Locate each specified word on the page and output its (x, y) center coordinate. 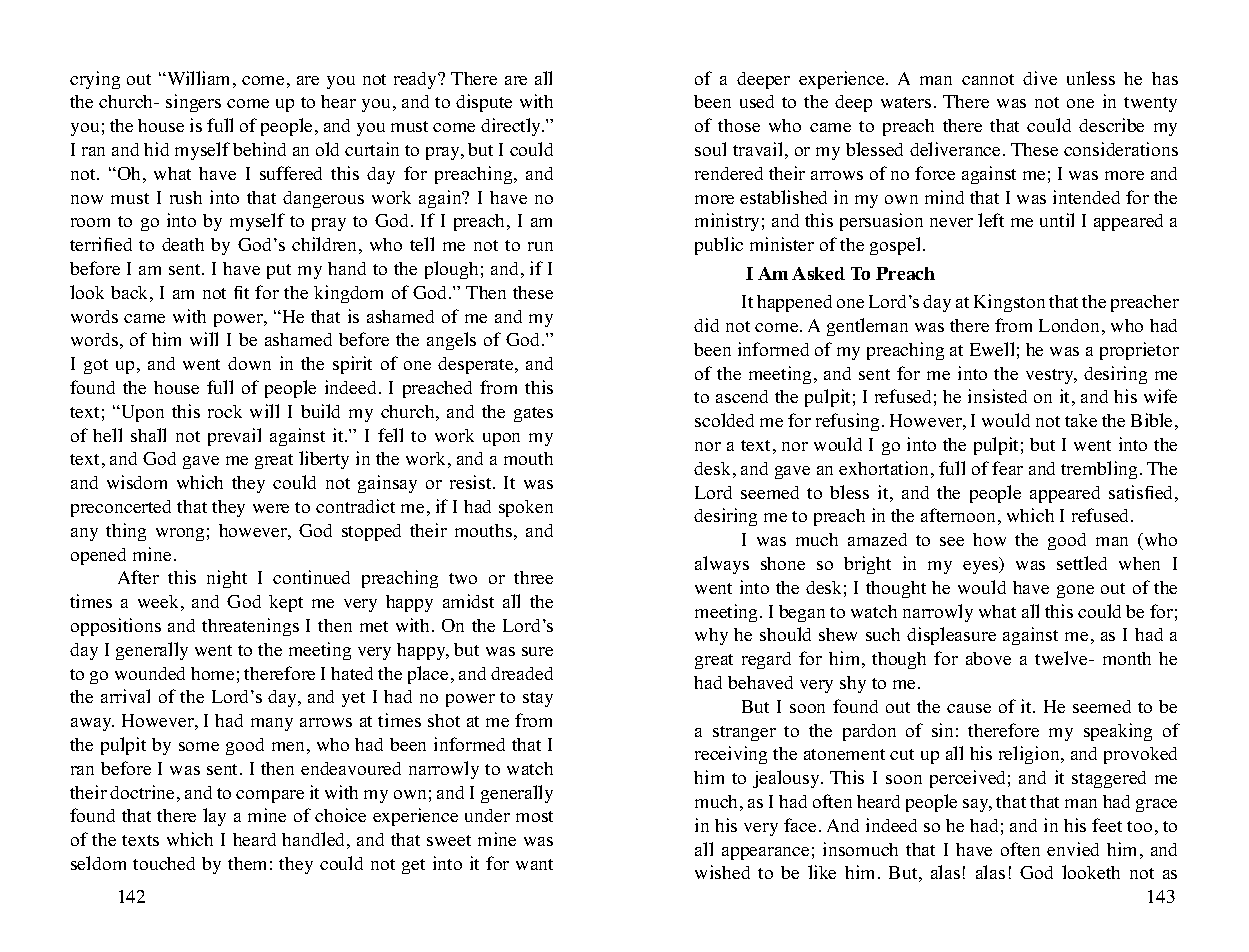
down (249, 363)
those (739, 125)
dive (1040, 78)
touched (164, 863)
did (706, 325)
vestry (1051, 376)
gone (1075, 591)
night (227, 579)
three (533, 577)
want (534, 864)
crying (95, 80)
